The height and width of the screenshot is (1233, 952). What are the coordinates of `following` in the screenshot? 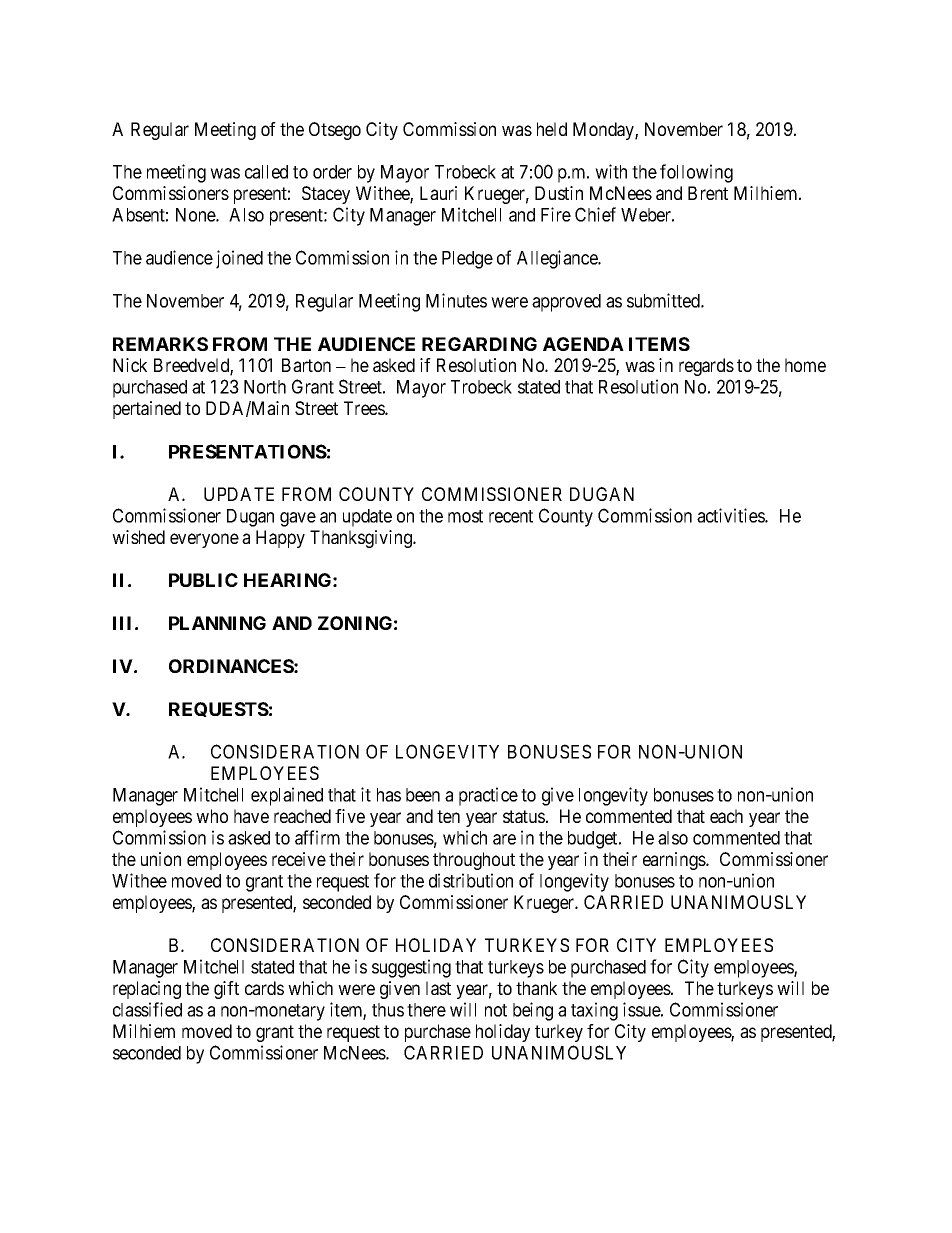 It's located at (696, 173).
